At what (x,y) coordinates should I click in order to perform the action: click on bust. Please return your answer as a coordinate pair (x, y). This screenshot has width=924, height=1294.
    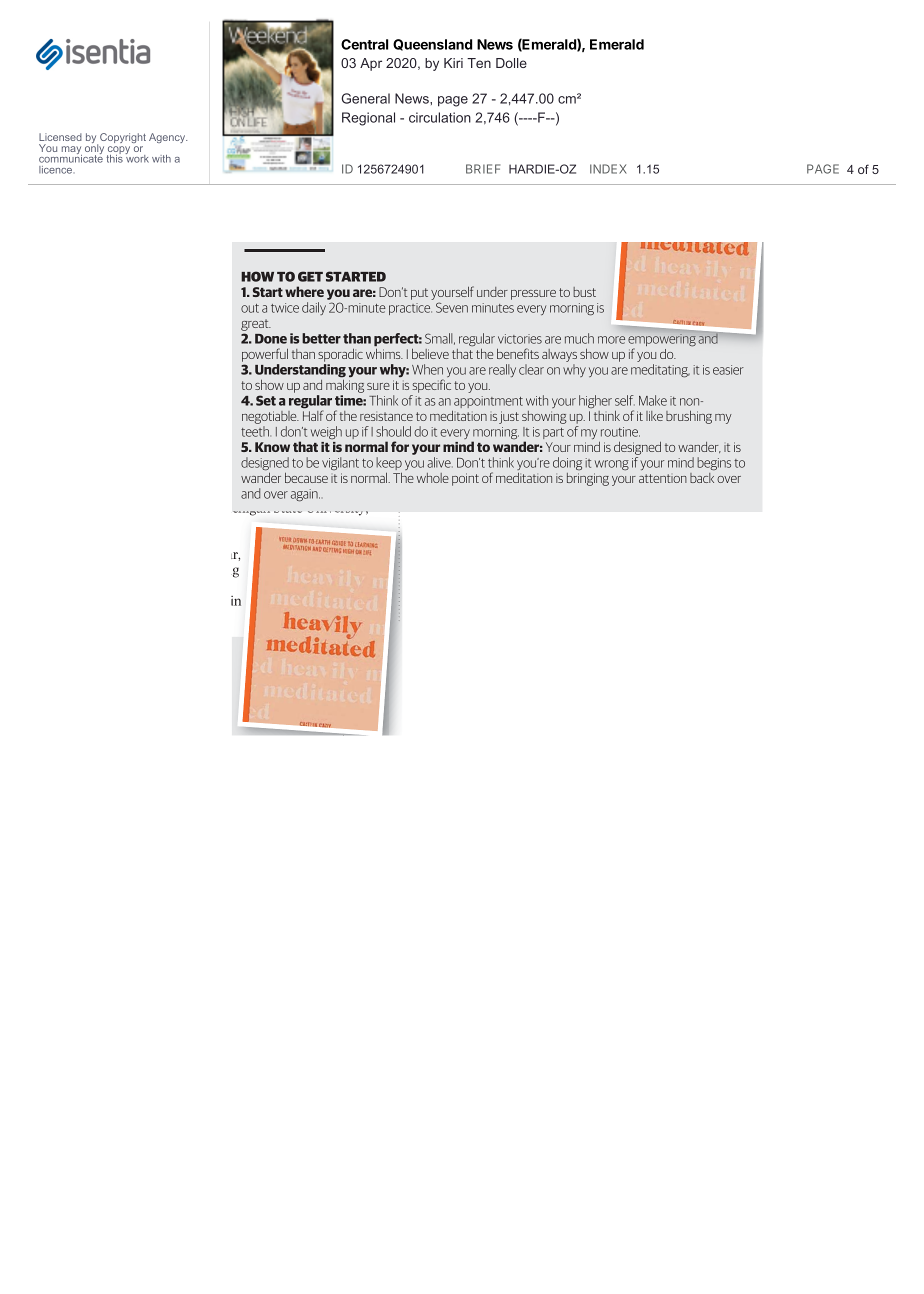
    Looking at the image, I should click on (584, 292).
